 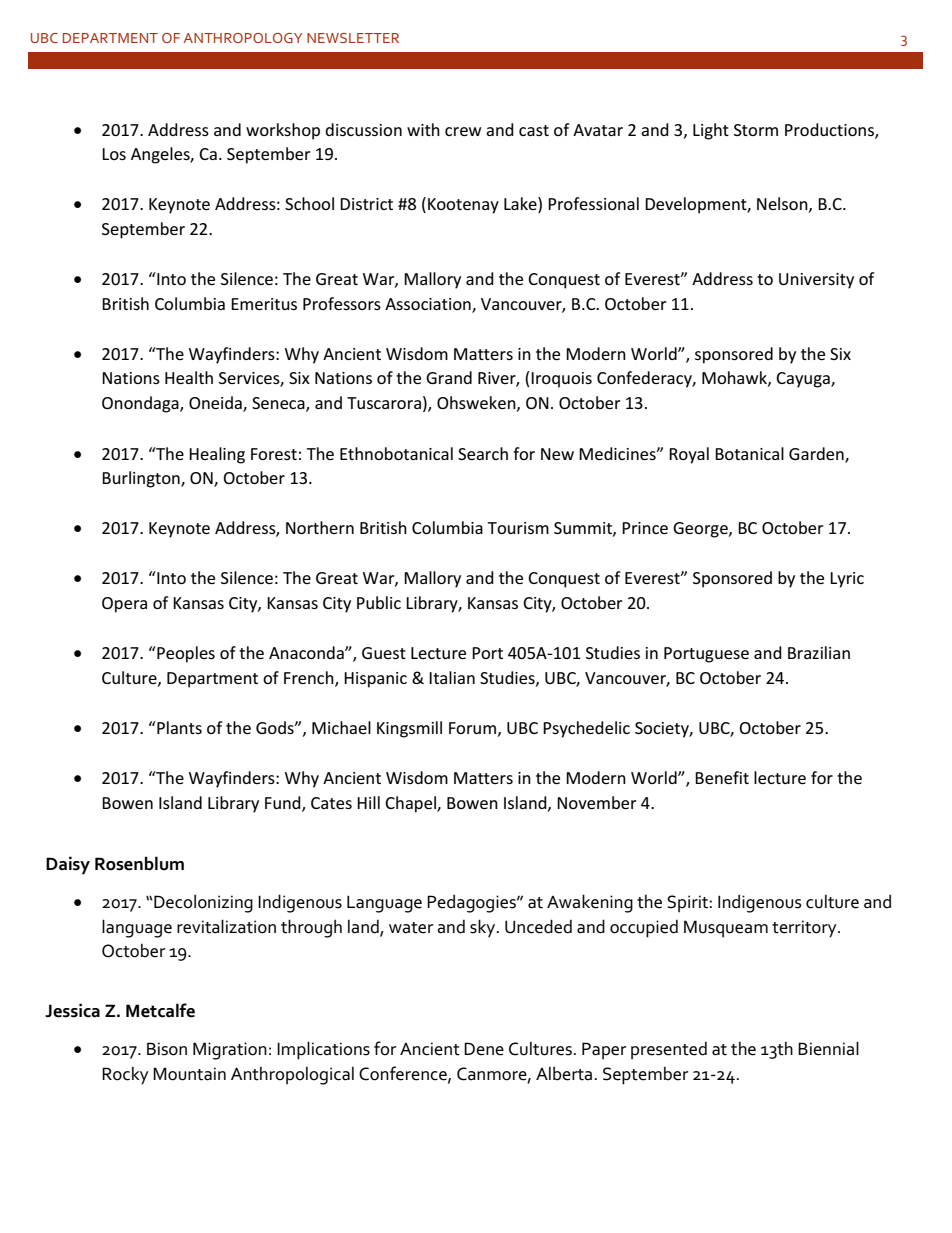 What do you see at coordinates (688, 904) in the screenshot?
I see `Spirit` at bounding box center [688, 904].
